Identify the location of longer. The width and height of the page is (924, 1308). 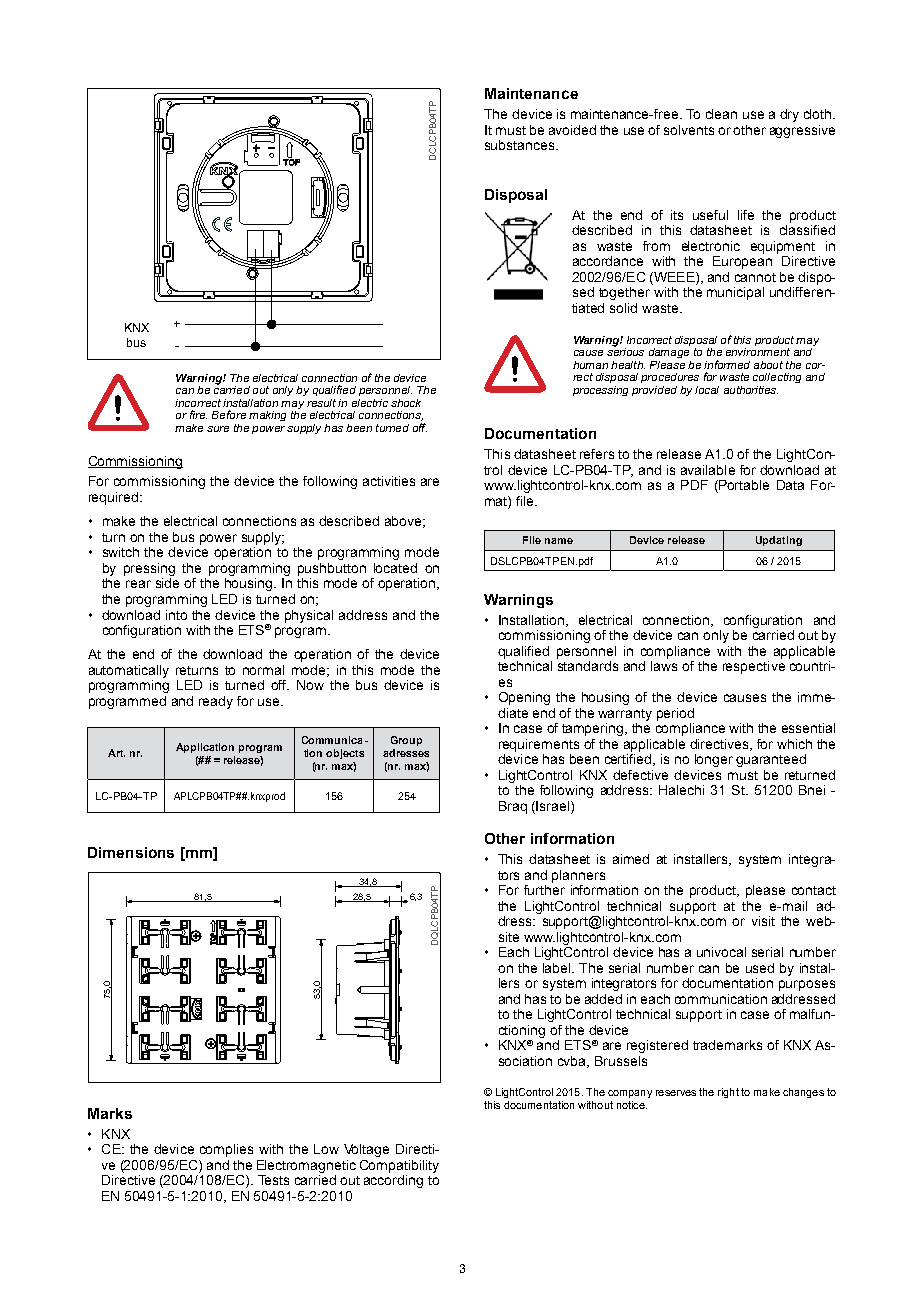
(714, 760).
